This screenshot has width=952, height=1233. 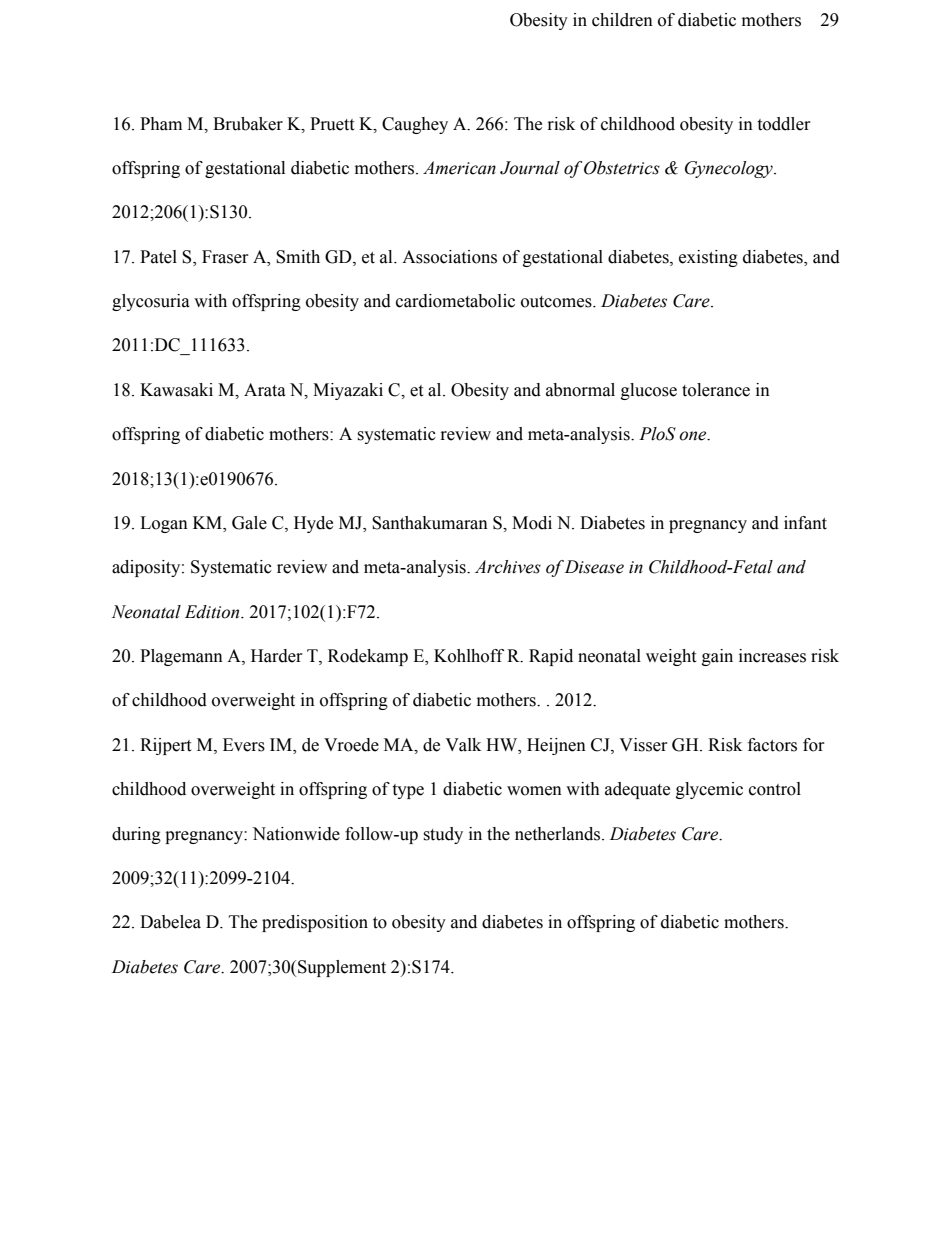 What do you see at coordinates (315, 923) in the screenshot?
I see `predisposition` at bounding box center [315, 923].
